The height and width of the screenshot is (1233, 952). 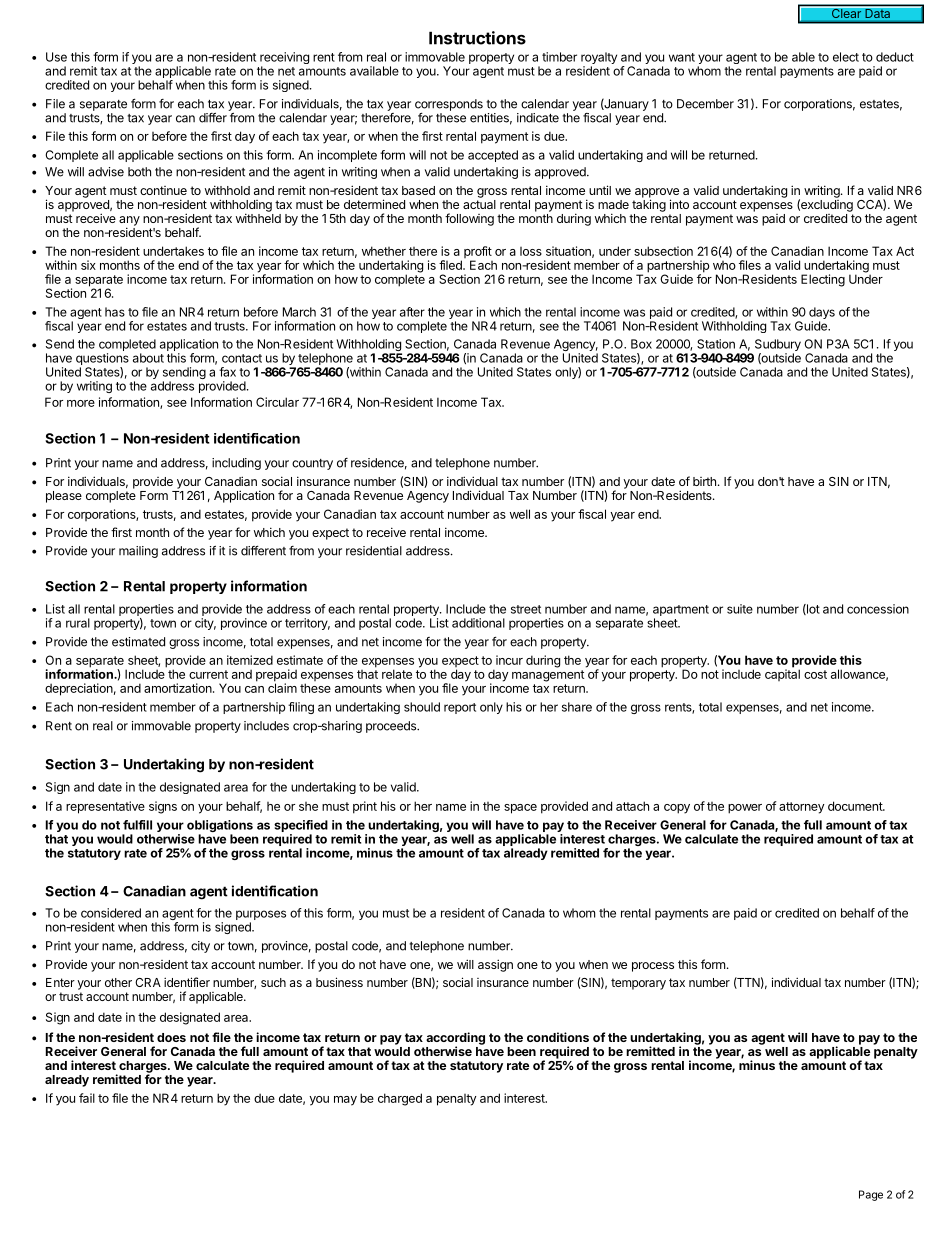 I want to click on December, so click(x=705, y=104).
